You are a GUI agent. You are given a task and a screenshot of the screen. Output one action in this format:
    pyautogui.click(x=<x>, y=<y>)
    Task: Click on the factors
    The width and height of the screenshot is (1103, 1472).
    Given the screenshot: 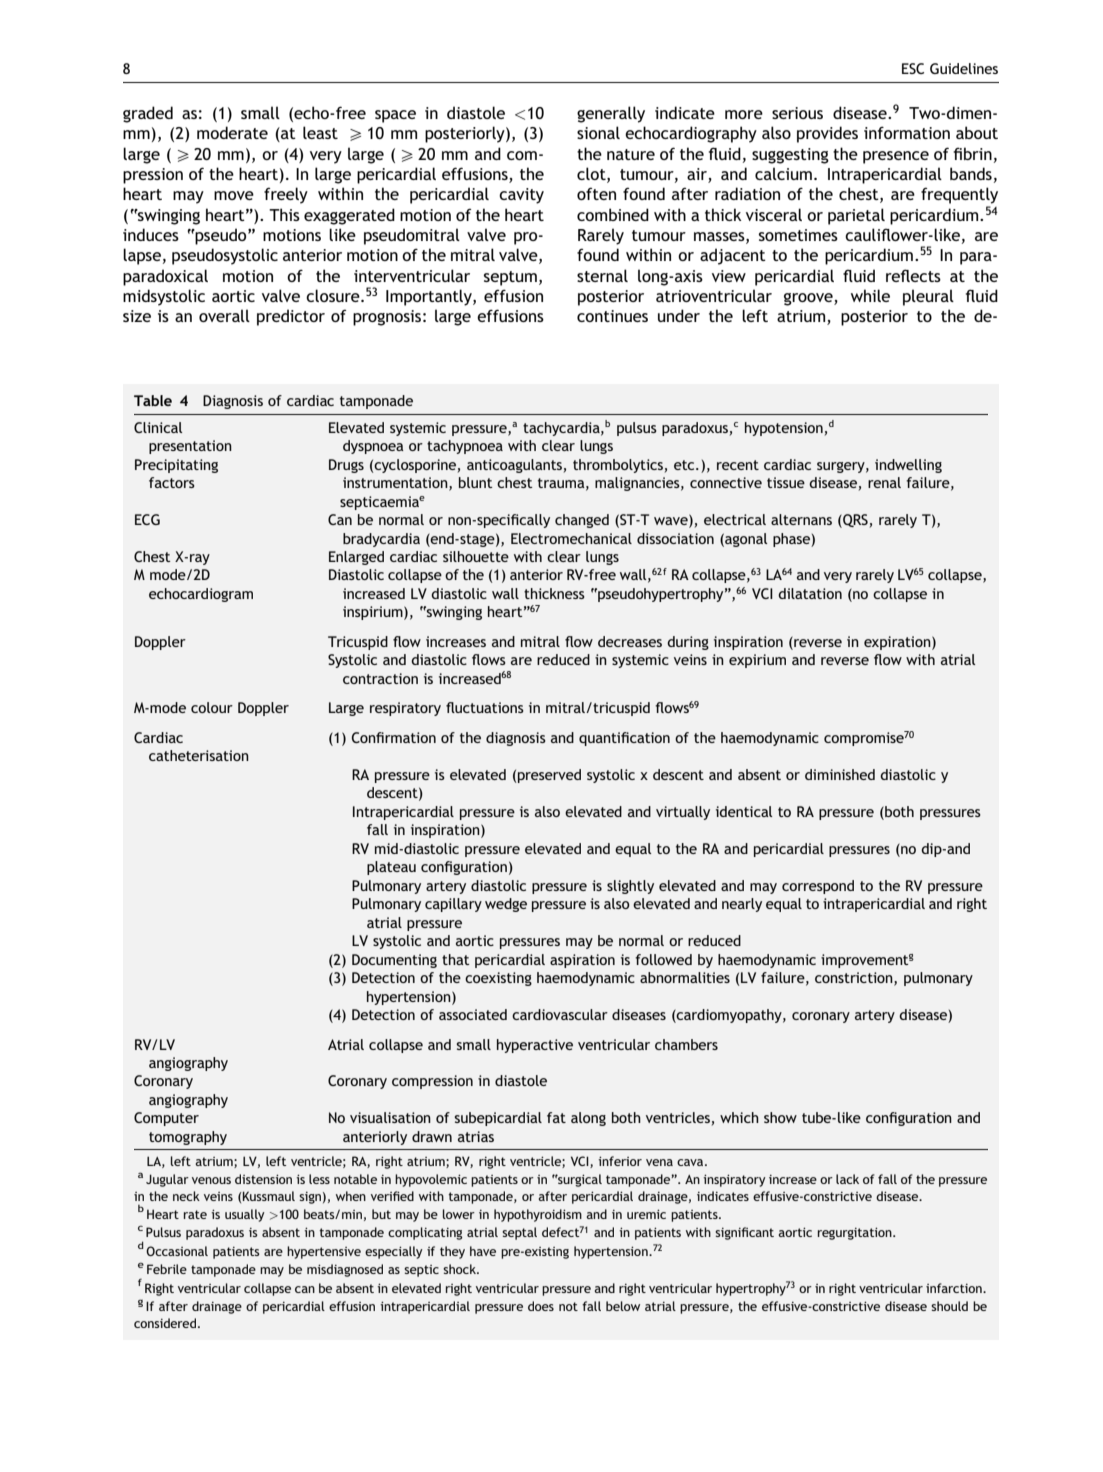 What is the action you would take?
    pyautogui.click(x=172, y=482)
